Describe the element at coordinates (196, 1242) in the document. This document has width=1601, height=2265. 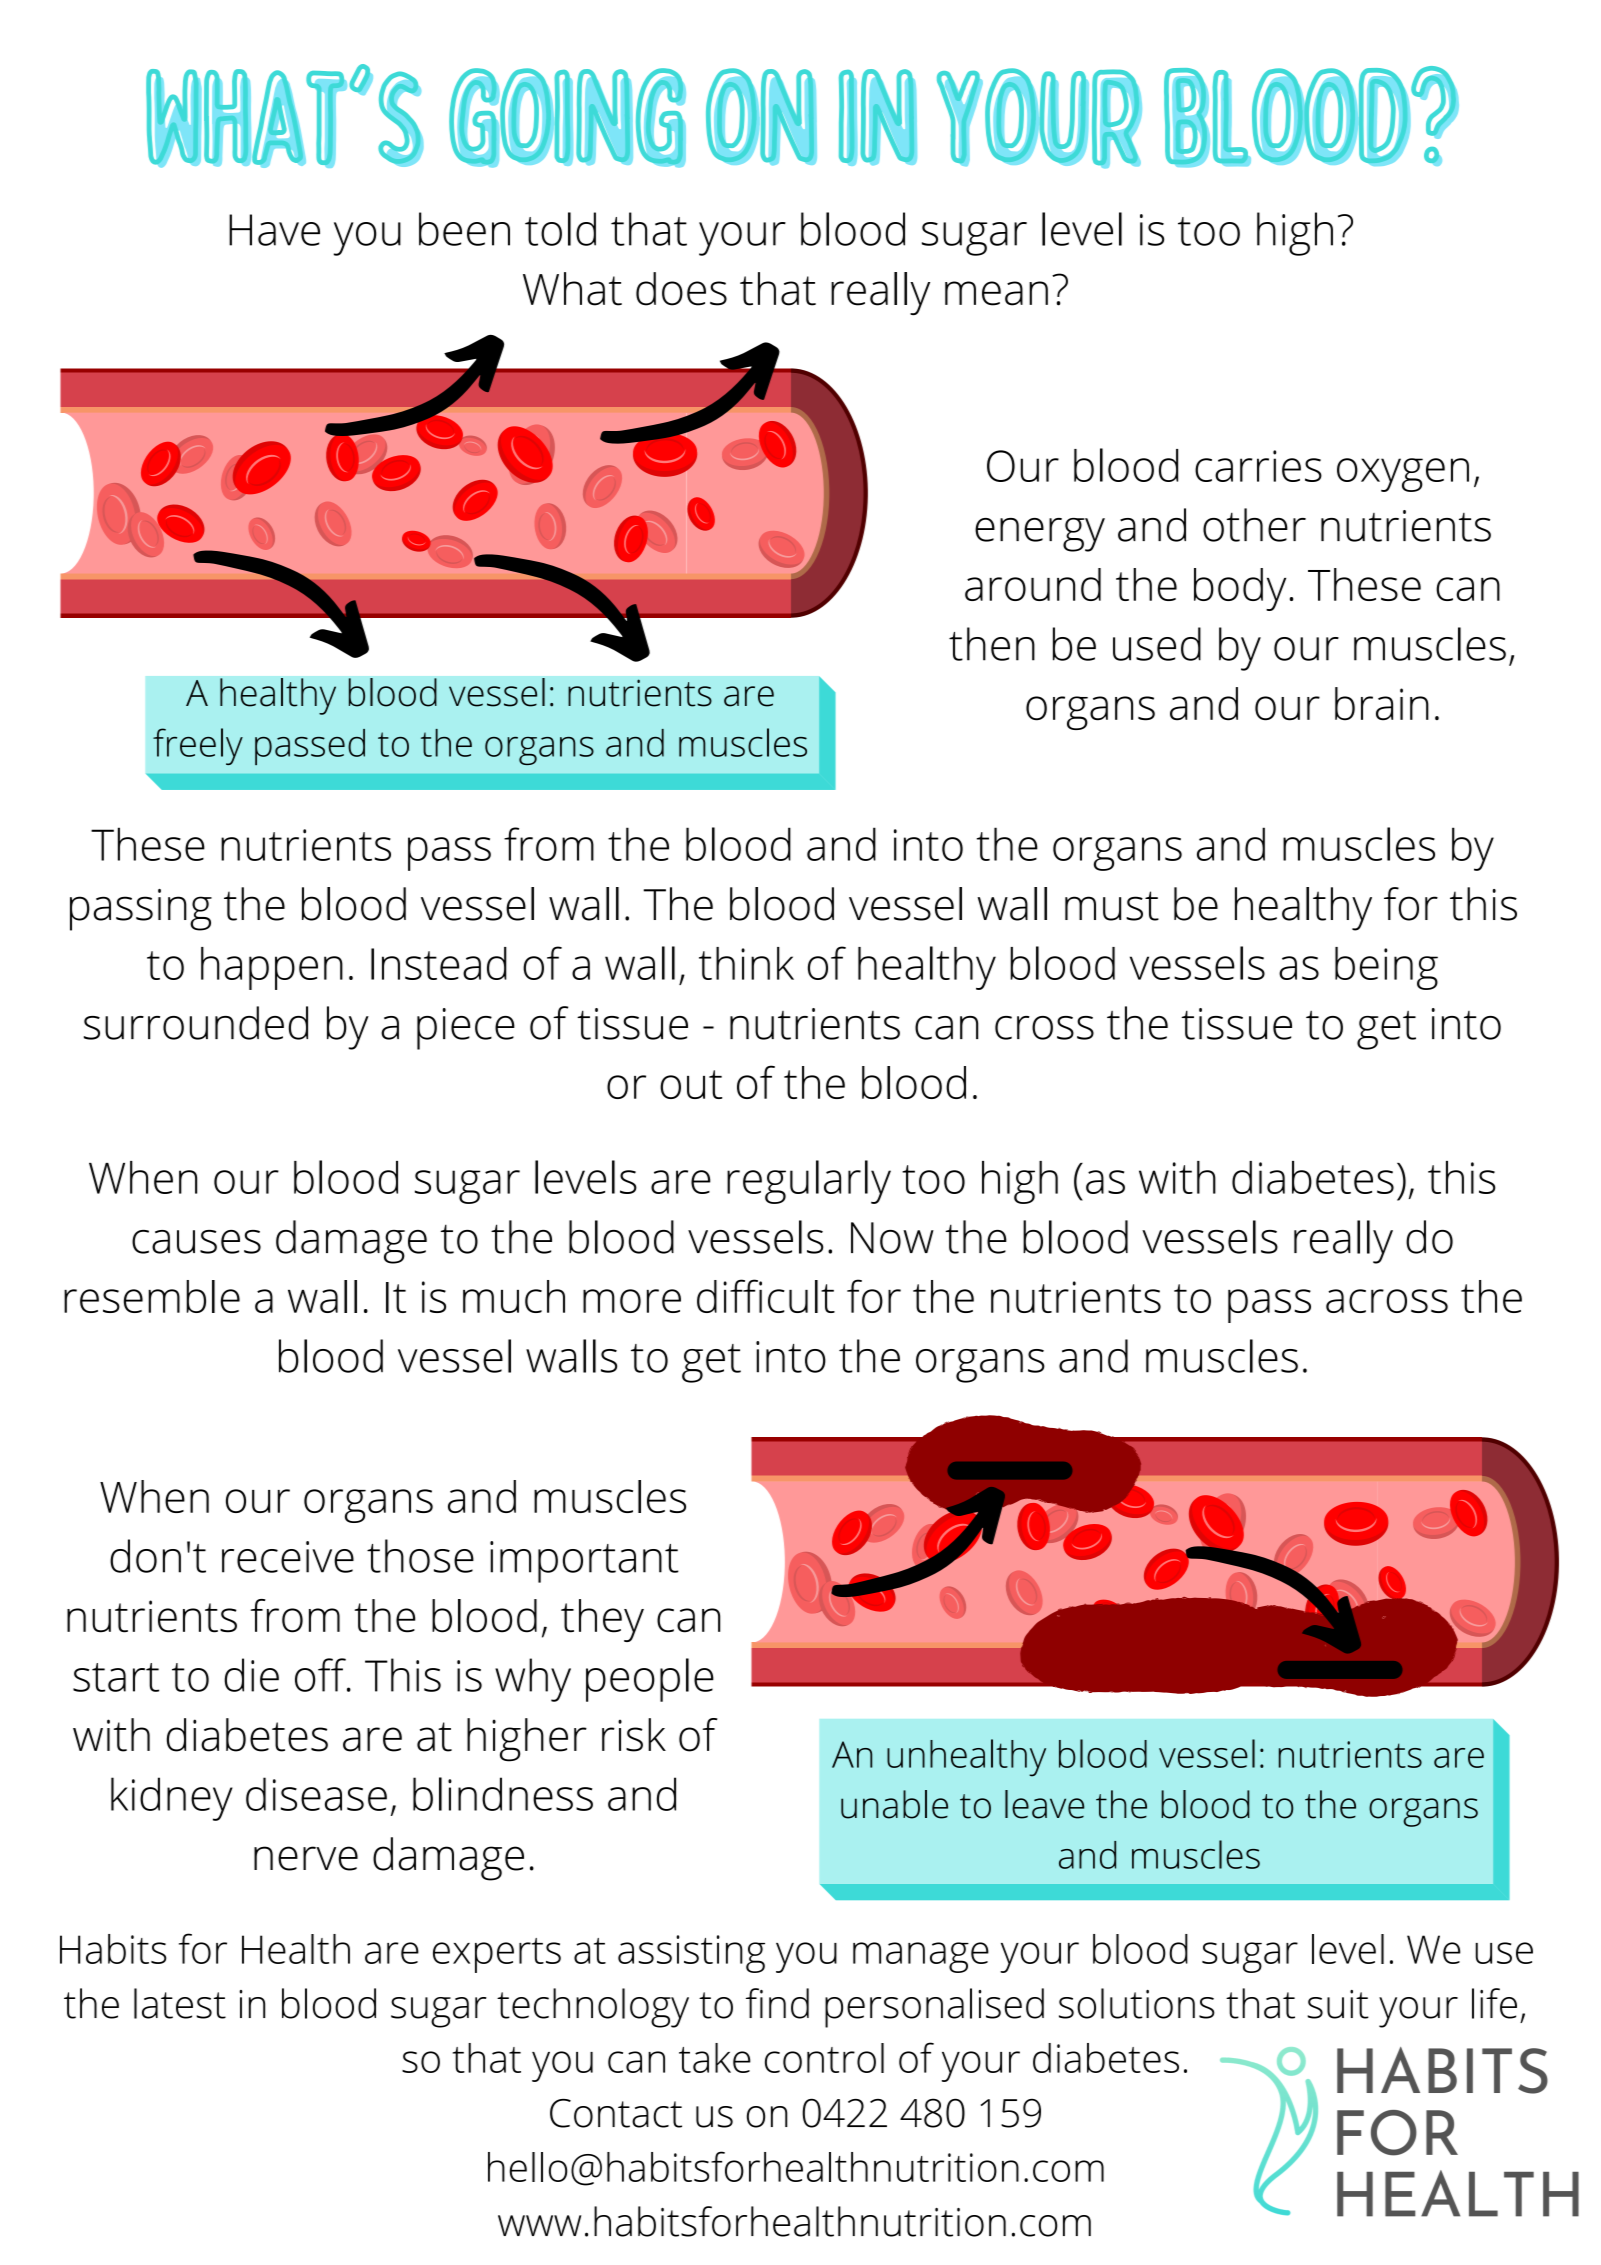
I see `causes` at that location.
